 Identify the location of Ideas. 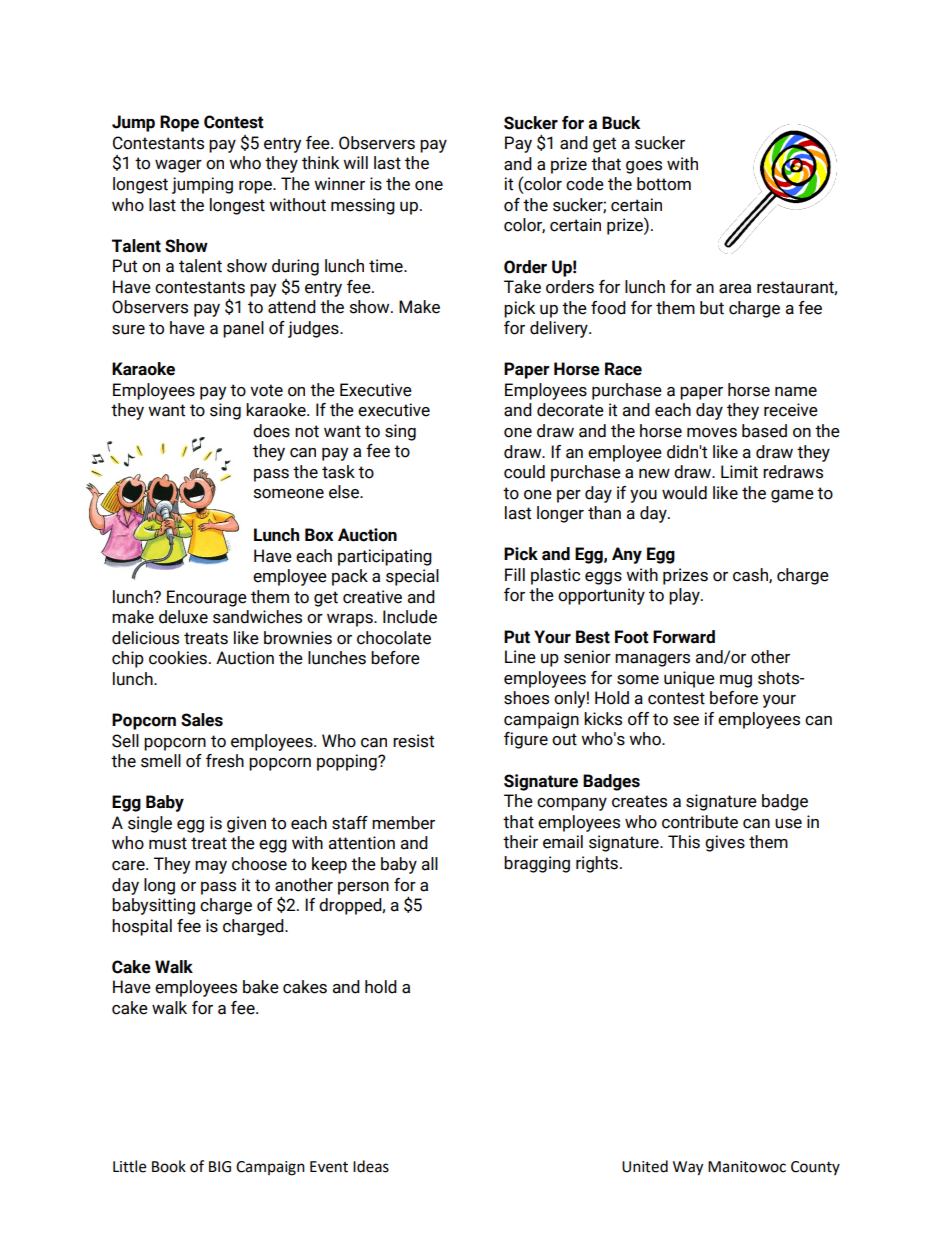
(371, 1166).
